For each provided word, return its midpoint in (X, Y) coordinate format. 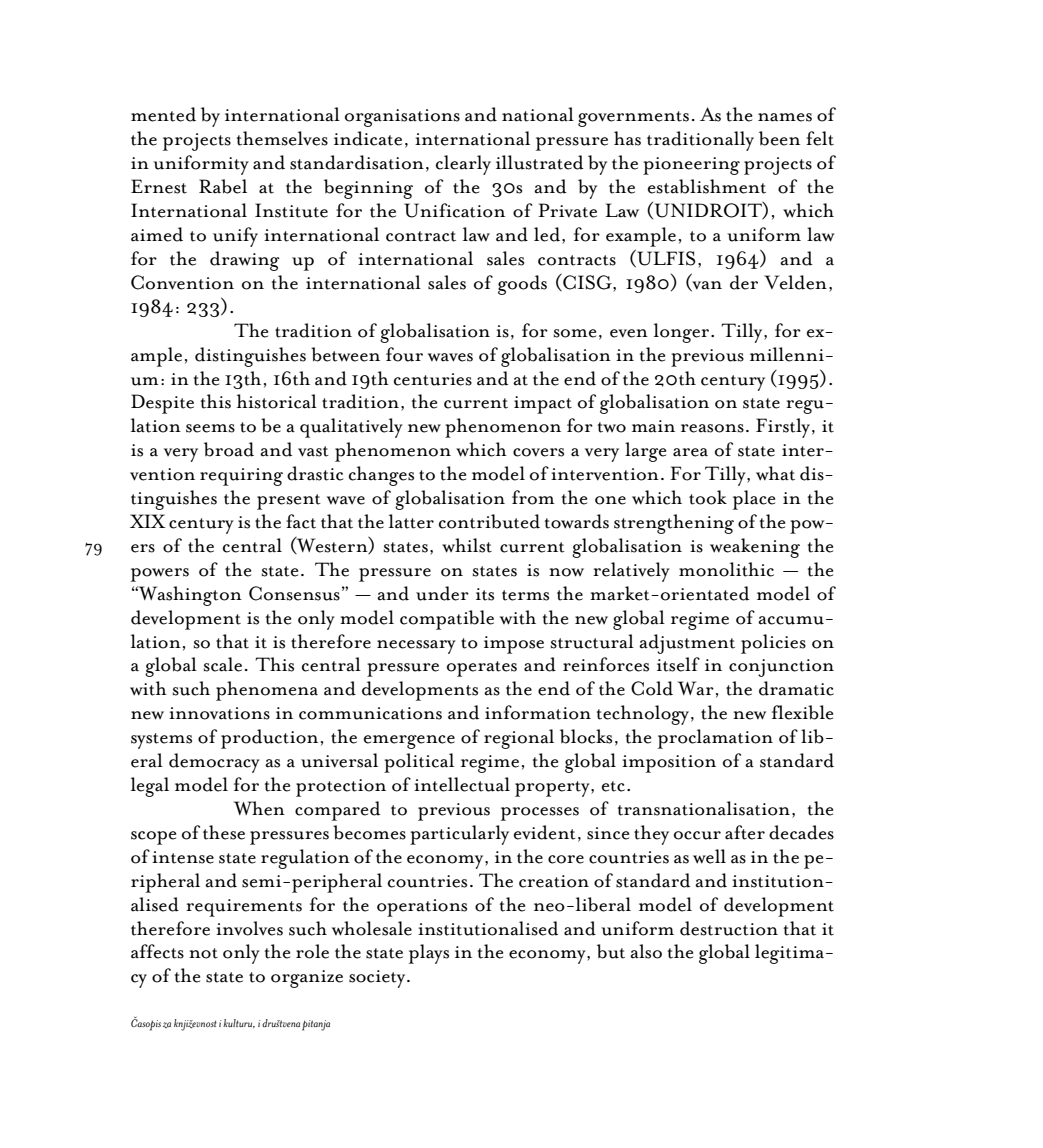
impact (543, 405)
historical (277, 401)
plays (429, 954)
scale (223, 664)
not (203, 953)
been (779, 138)
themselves (282, 138)
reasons (712, 428)
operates (482, 669)
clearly (463, 165)
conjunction (781, 668)
